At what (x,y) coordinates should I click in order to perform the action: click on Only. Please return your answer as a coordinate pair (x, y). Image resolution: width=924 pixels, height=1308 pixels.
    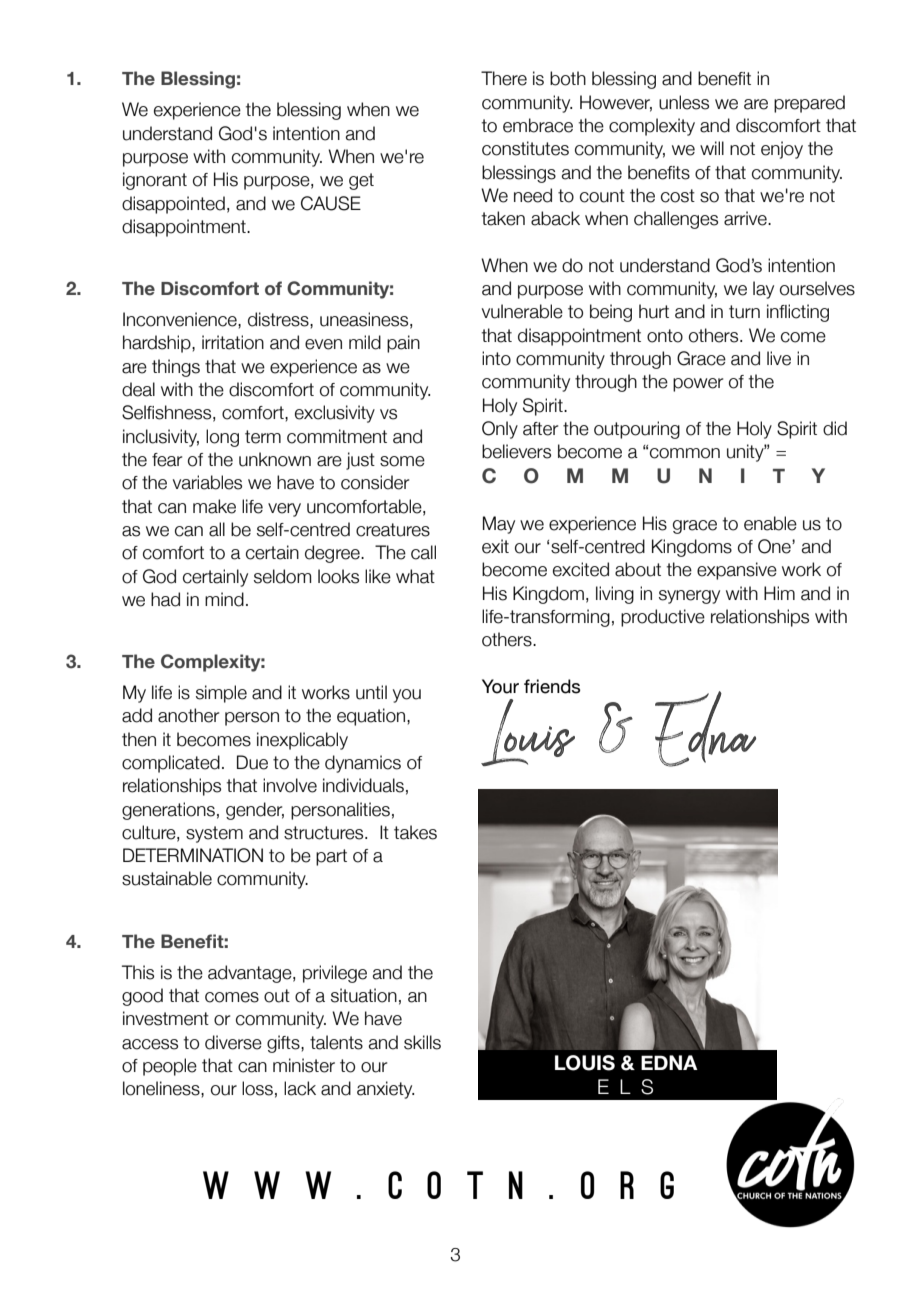
    Looking at the image, I should click on (500, 430).
